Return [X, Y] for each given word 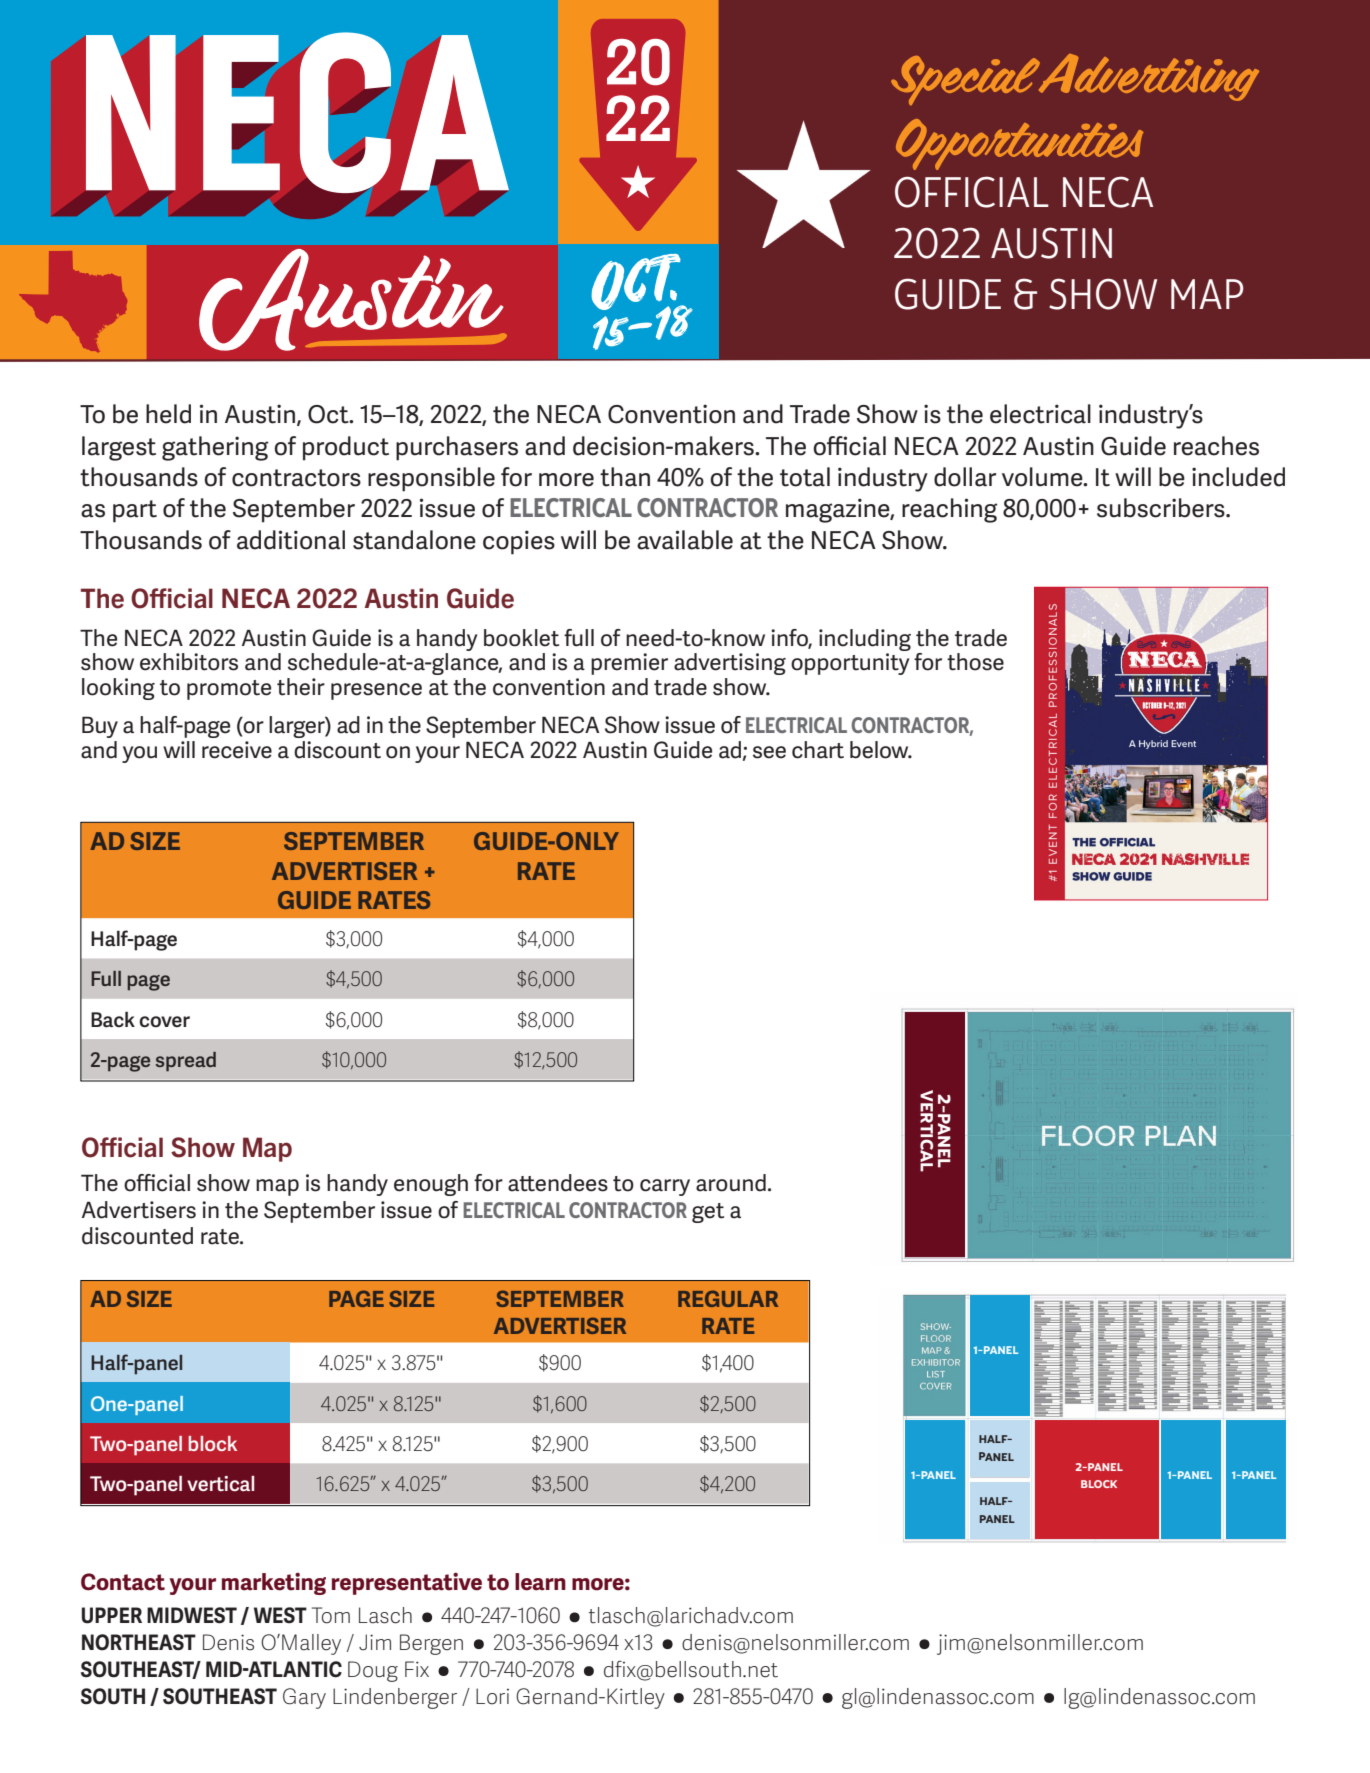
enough [431, 1185]
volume [1043, 477]
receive [237, 750]
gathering [215, 448]
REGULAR [728, 1298]
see [769, 752]
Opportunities [1019, 144]
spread [186, 1062]
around [731, 1183]
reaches [1216, 446]
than [625, 477]
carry [665, 1187]
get [708, 1213]
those [975, 662]
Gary [304, 1698]
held [168, 414]
